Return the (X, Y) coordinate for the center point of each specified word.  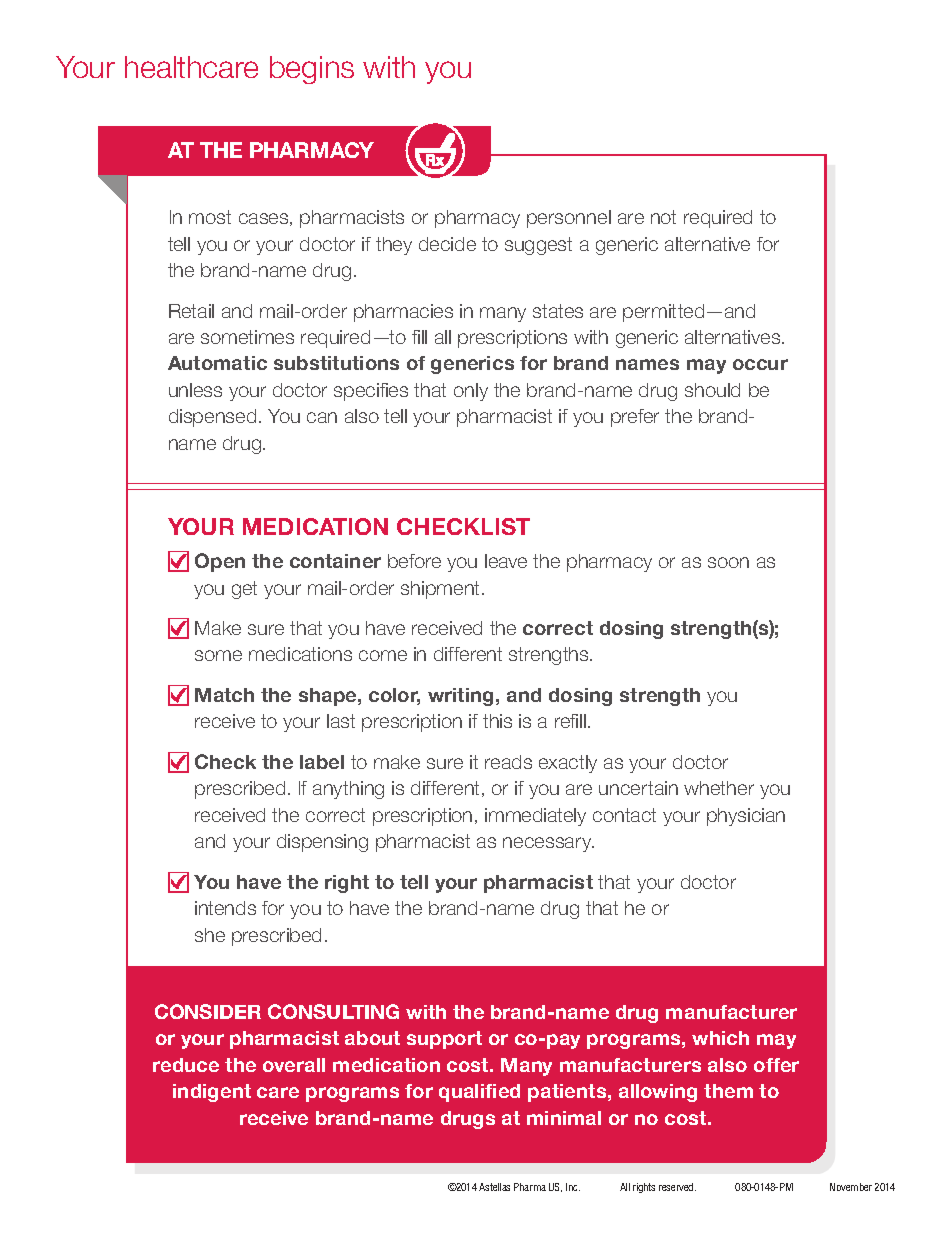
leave (506, 561)
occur (760, 364)
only (471, 392)
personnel (569, 219)
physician (746, 817)
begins (312, 70)
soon (728, 562)
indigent (212, 1093)
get (244, 590)
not (663, 217)
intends (225, 908)
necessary (548, 844)
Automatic (217, 363)
